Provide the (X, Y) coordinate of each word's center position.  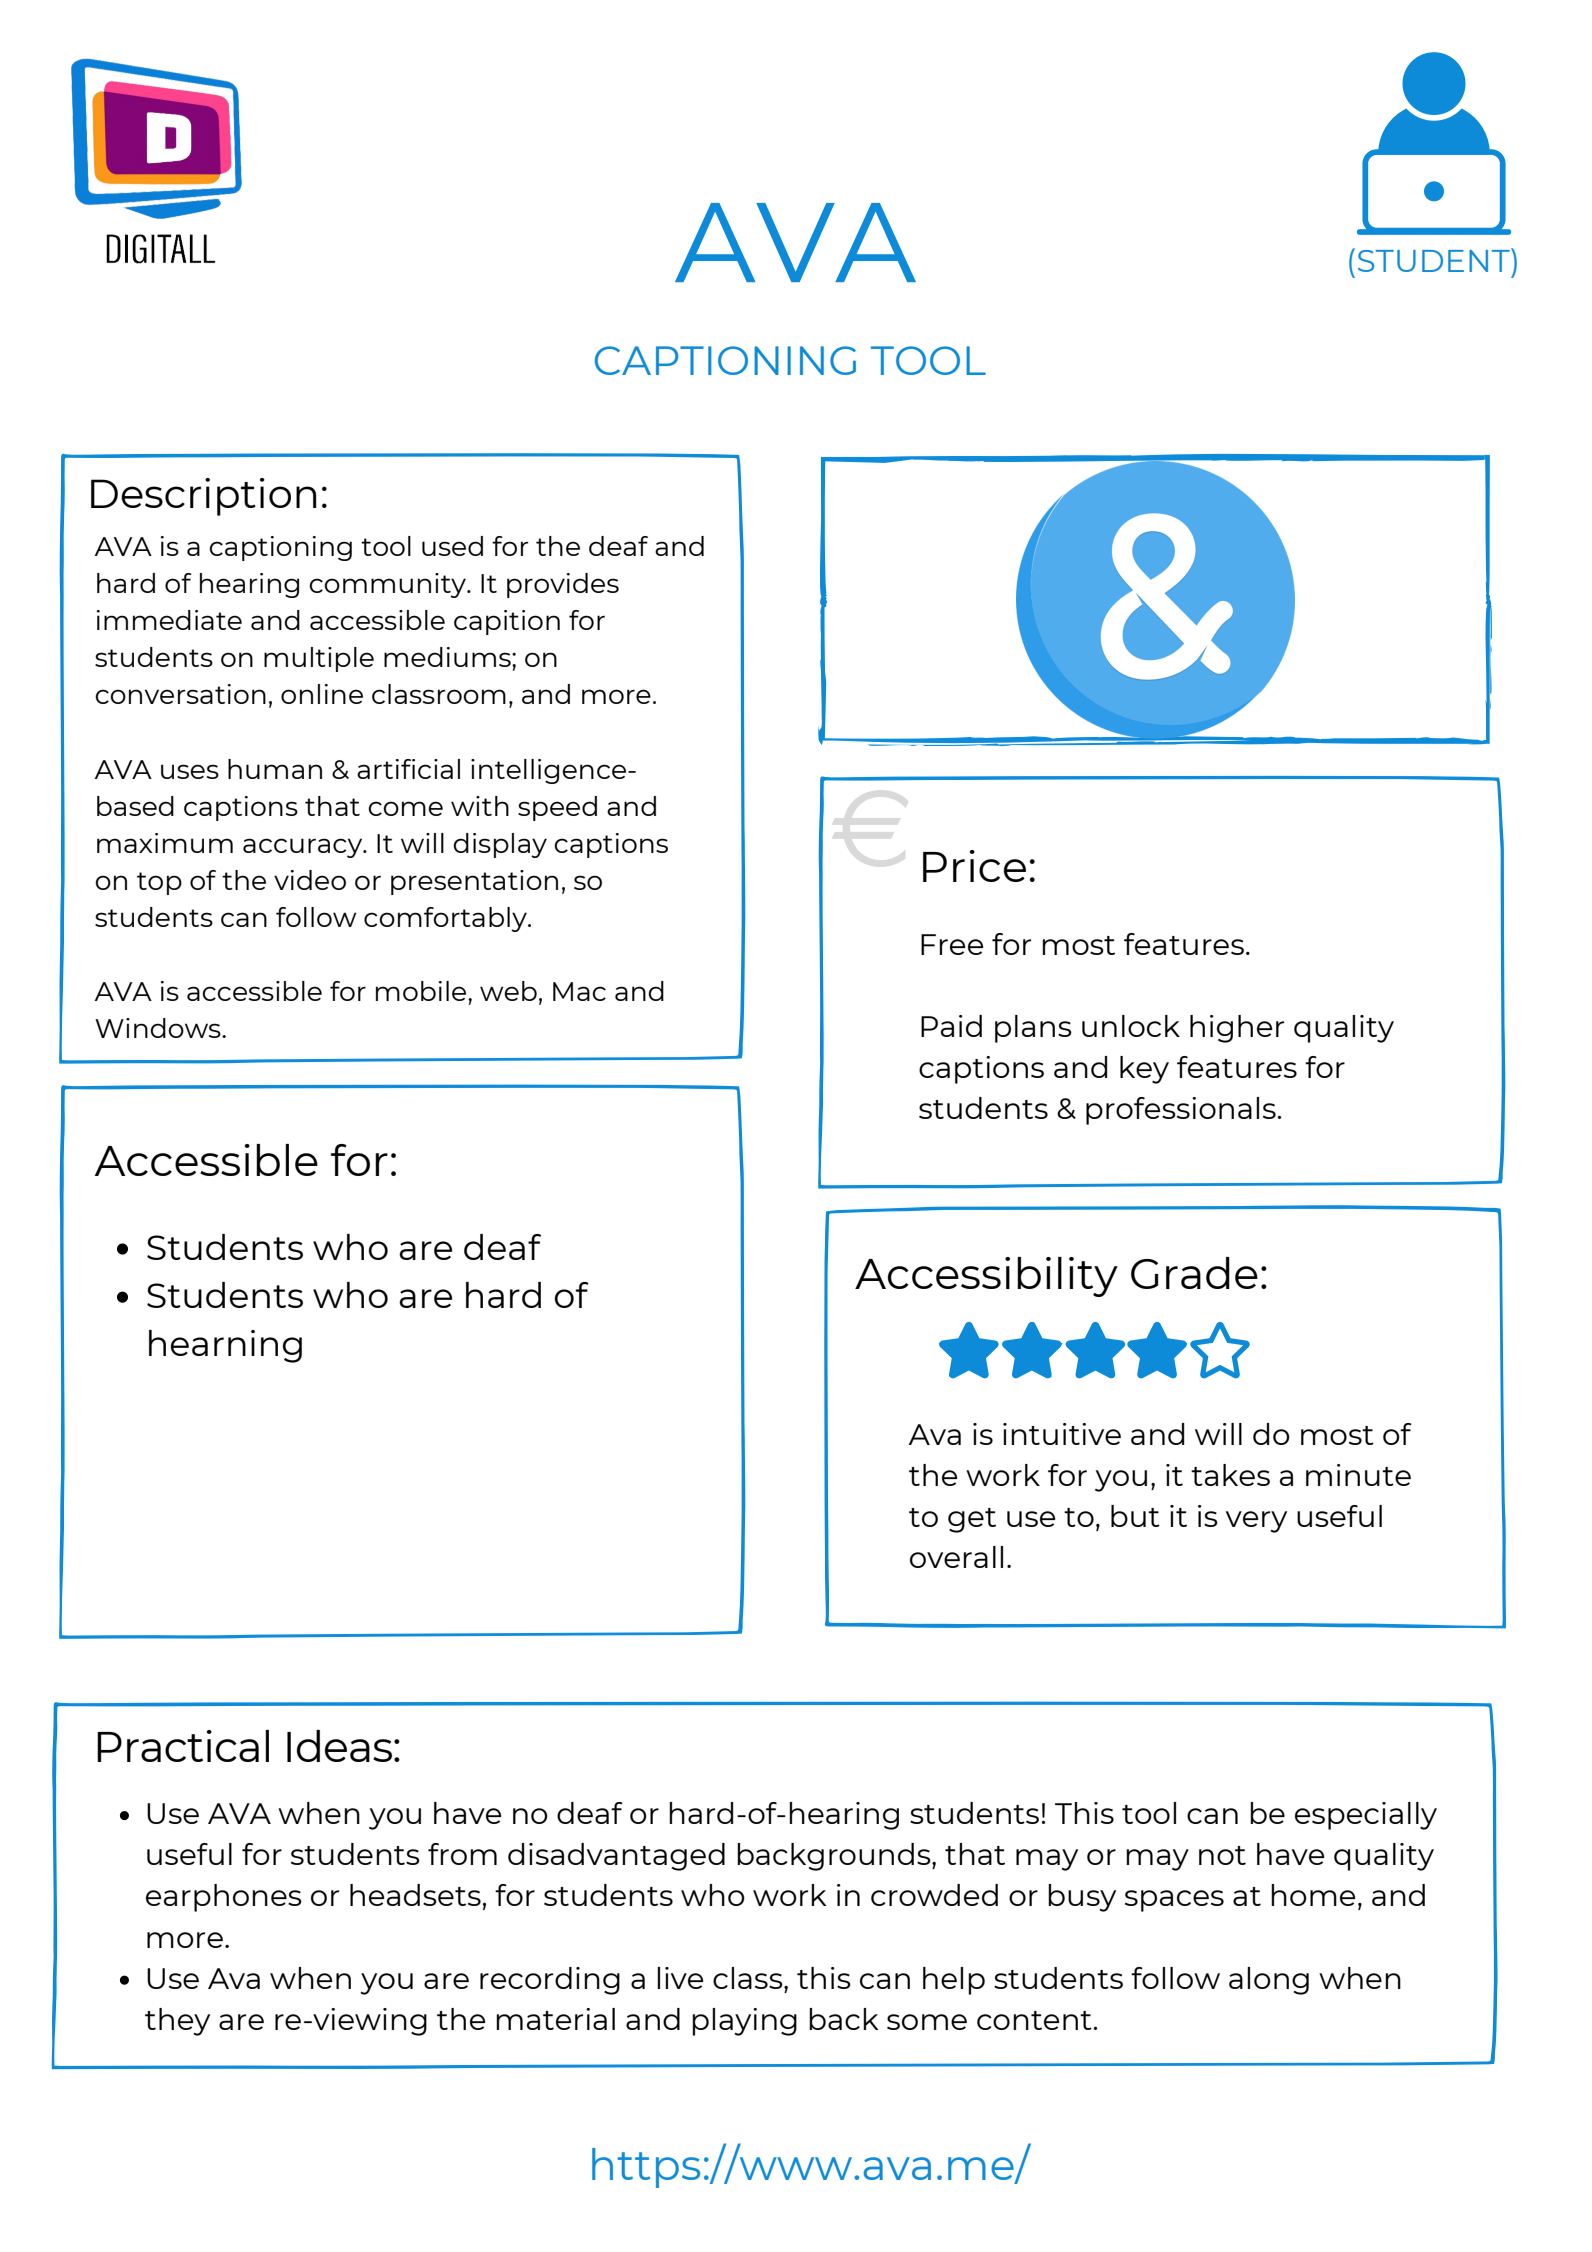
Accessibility (986, 1277)
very (1256, 1522)
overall (956, 1557)
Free (952, 944)
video (310, 880)
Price (974, 866)
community (389, 585)
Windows (159, 1028)
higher (1237, 1029)
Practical (183, 1746)
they (177, 2022)
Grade (1194, 1273)
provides (563, 585)
